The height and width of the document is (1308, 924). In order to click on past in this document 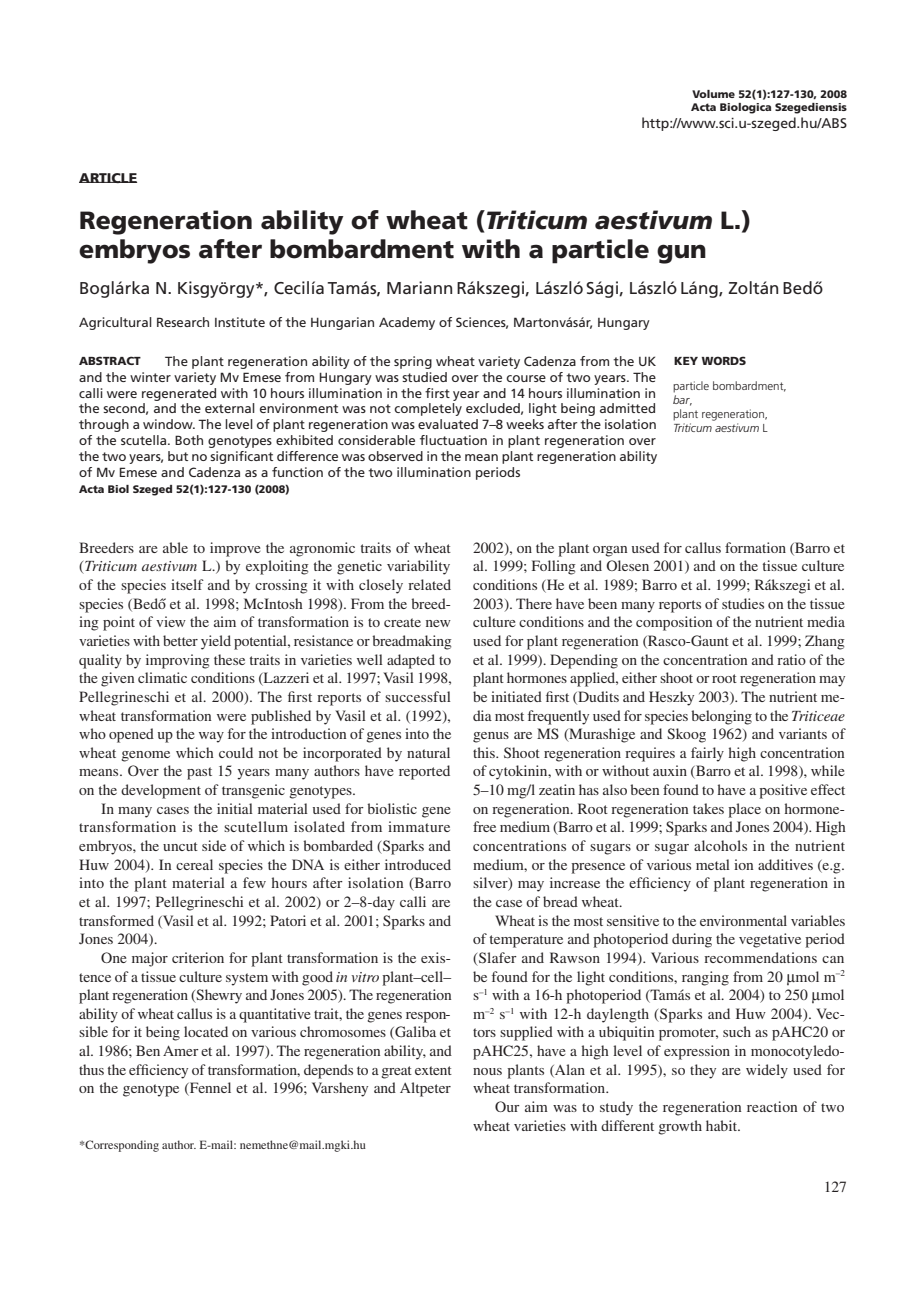, I will do `click(199, 773)`.
